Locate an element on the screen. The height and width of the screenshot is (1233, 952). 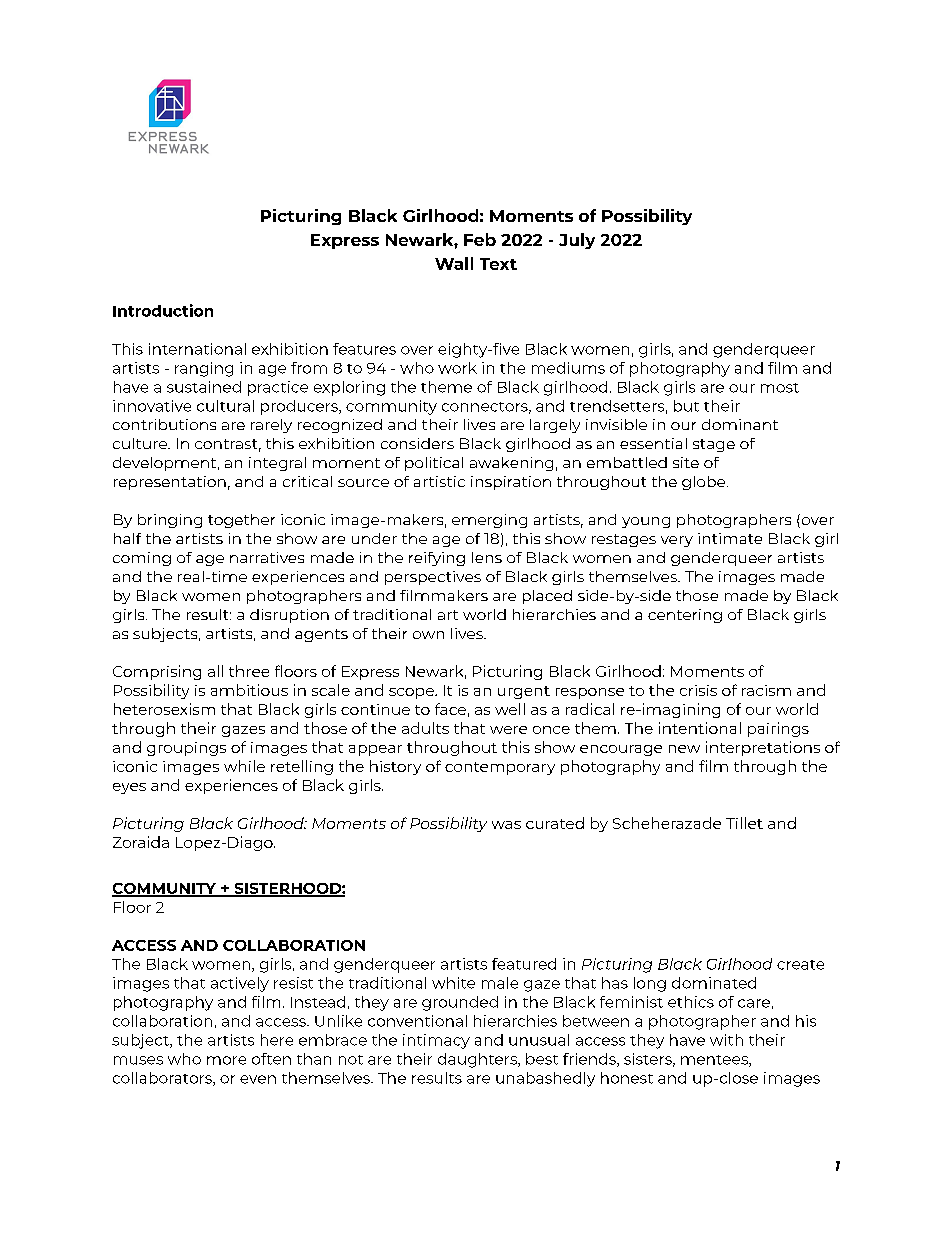
crisis is located at coordinates (698, 690).
